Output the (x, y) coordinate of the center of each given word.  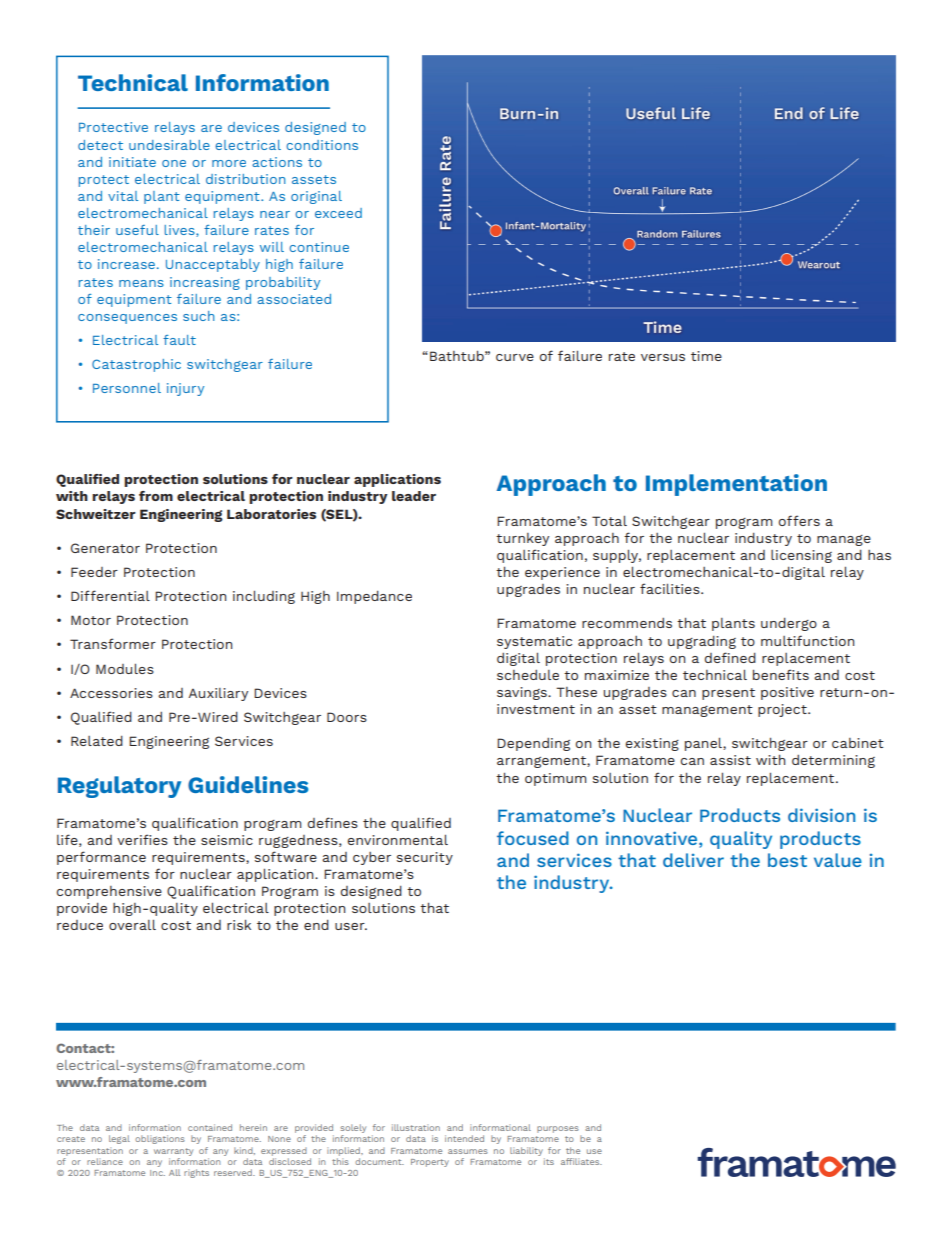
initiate (132, 162)
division (821, 815)
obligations (160, 1139)
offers (799, 520)
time (706, 356)
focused (533, 838)
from (156, 496)
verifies (142, 839)
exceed (338, 213)
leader (414, 496)
